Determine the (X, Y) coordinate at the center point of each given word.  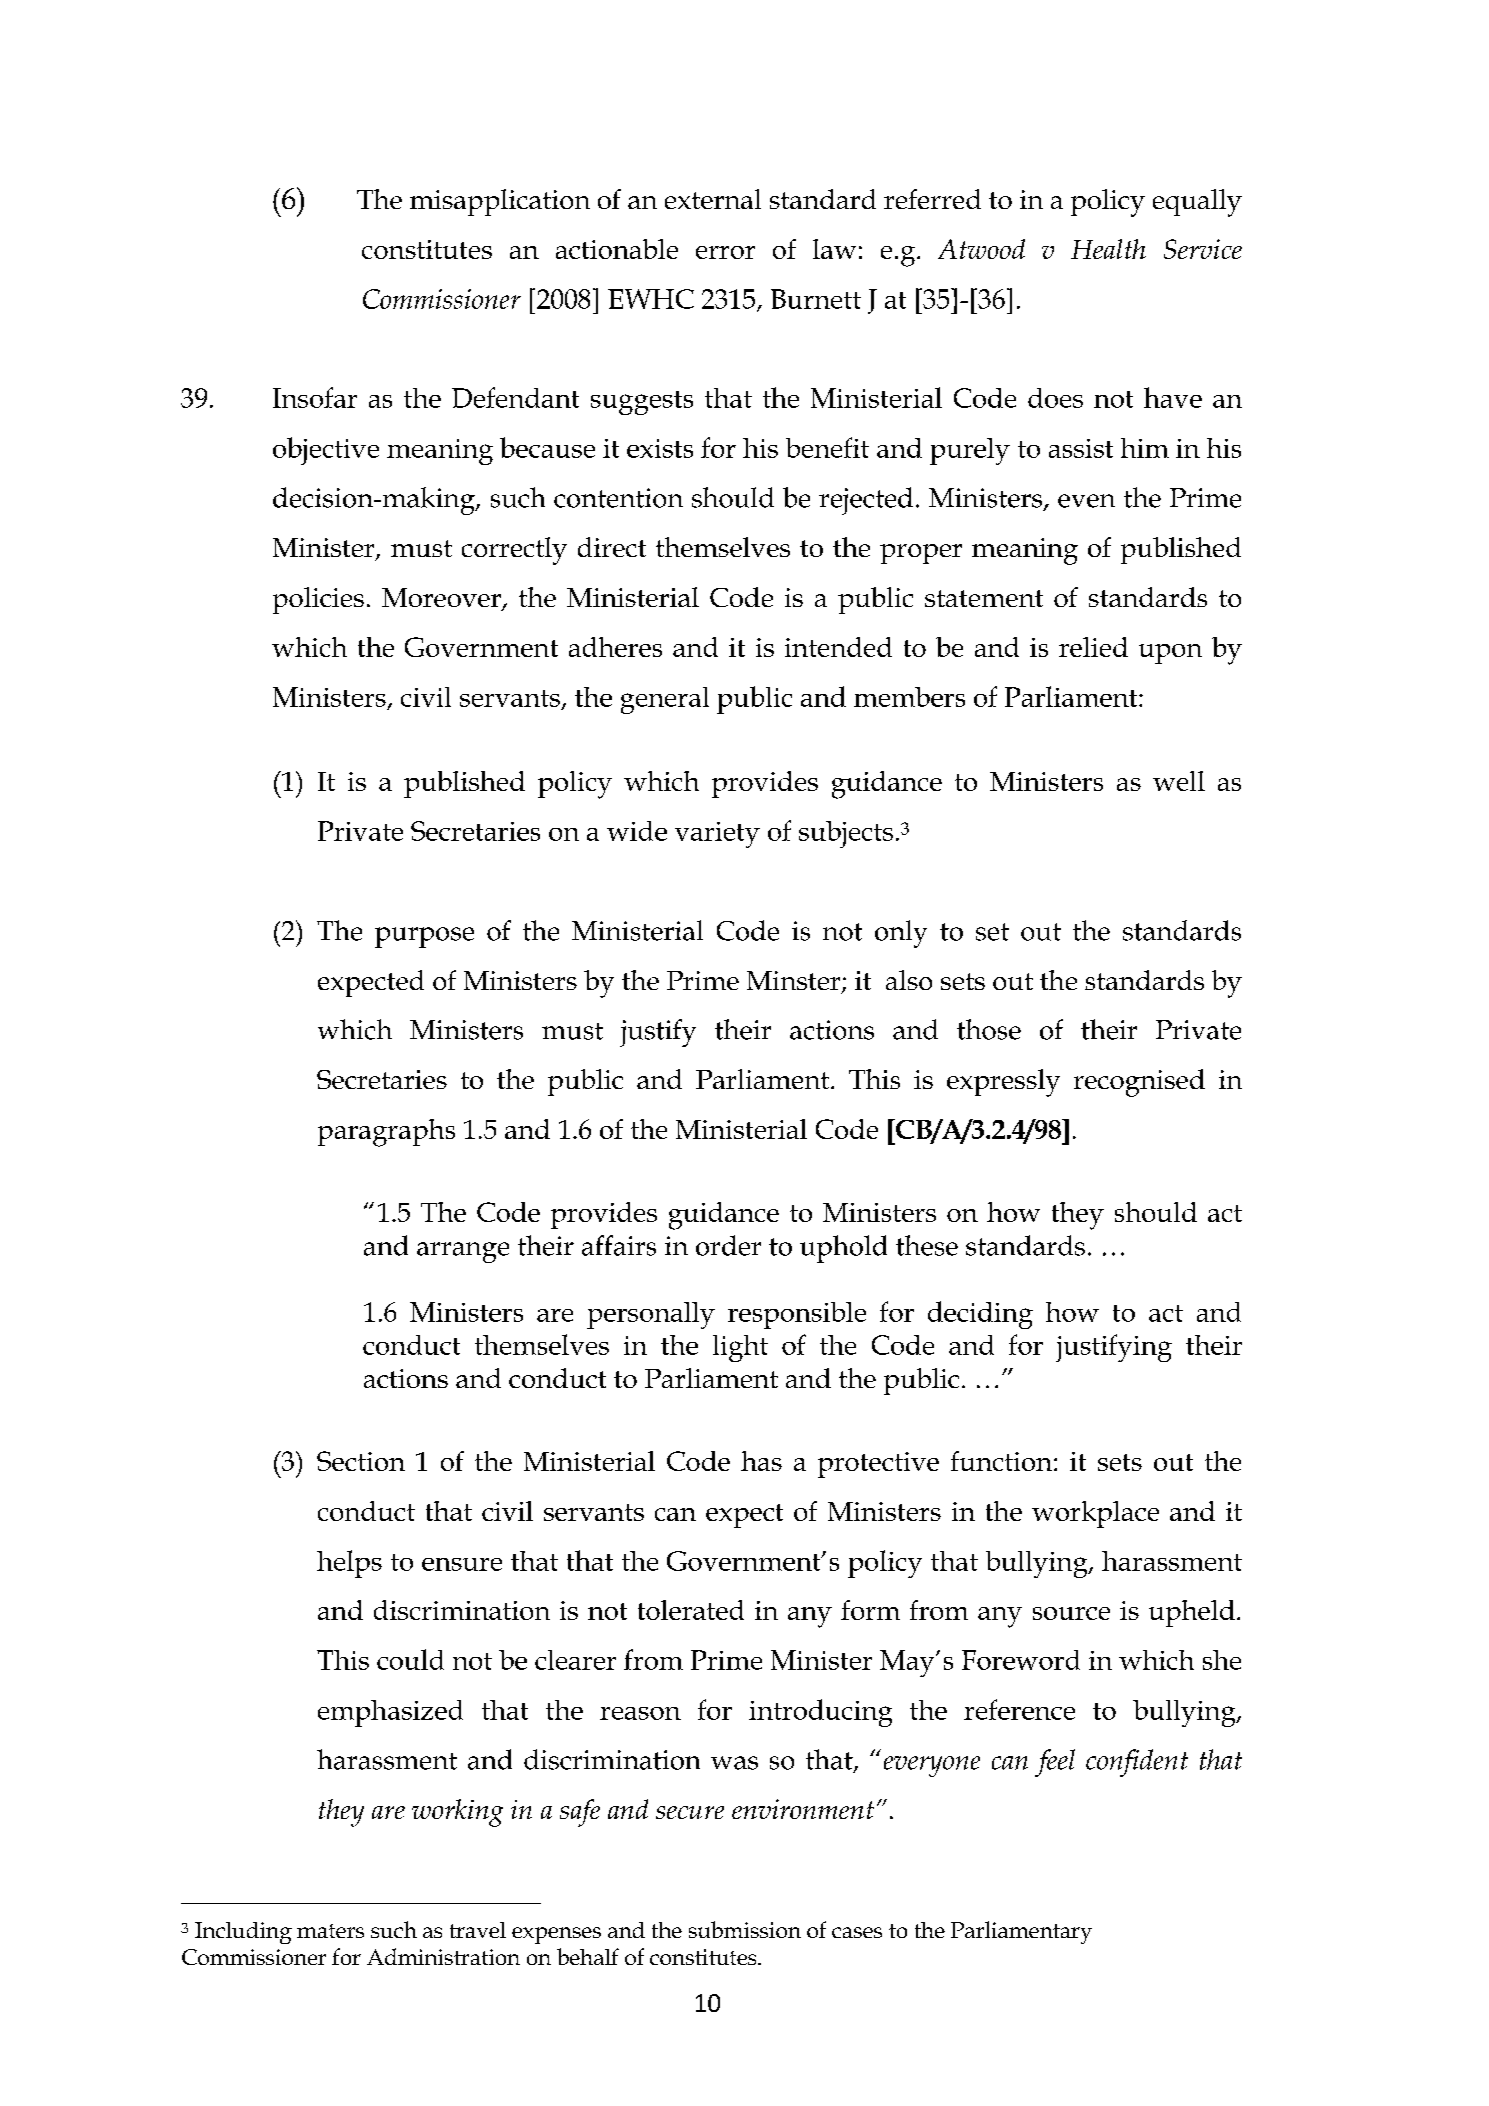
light (740, 1348)
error (725, 252)
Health (1108, 249)
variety (717, 835)
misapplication (500, 202)
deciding (980, 1315)
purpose (424, 937)
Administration (443, 1956)
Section (361, 1461)
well (1179, 781)
